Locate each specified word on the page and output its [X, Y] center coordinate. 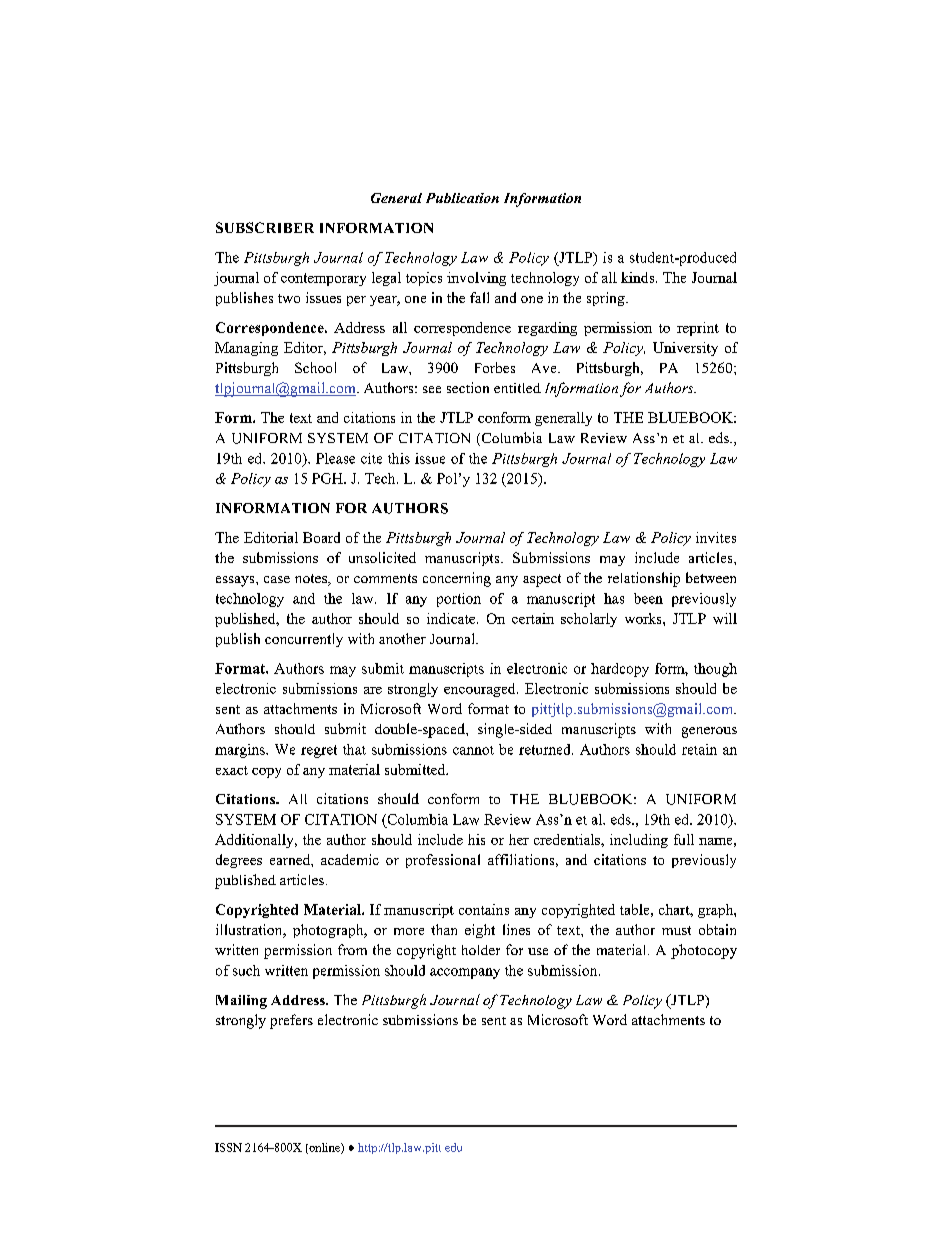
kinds [639, 277]
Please [335, 458]
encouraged [481, 690]
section [468, 387]
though [715, 670]
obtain [717, 929]
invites [716, 537]
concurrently [304, 640]
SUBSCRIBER [265, 227]
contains [484, 909]
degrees [239, 861]
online [324, 1148]
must [676, 930]
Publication [462, 198]
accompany [465, 973]
